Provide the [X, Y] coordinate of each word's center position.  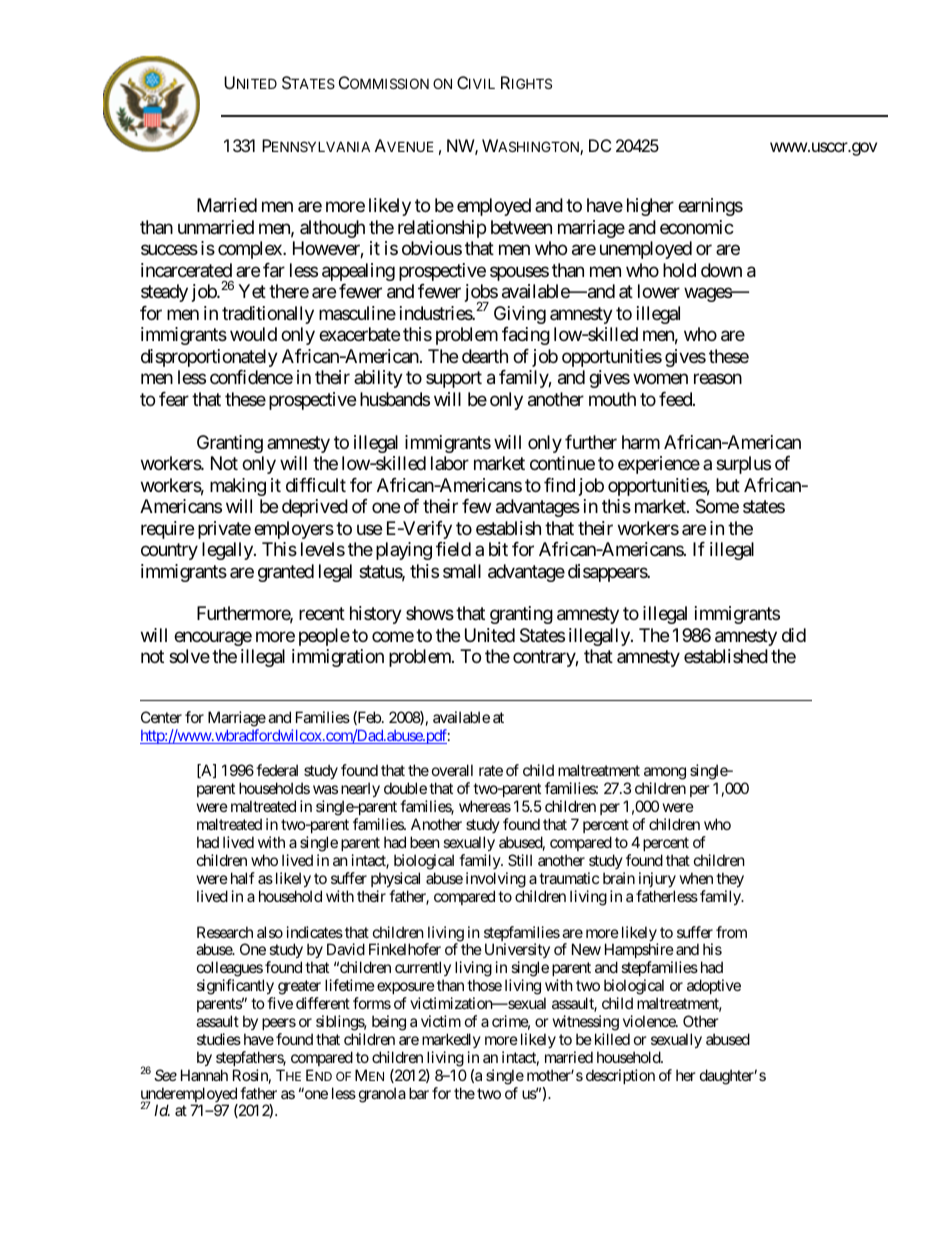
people [324, 637]
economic [697, 227]
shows [430, 613]
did [794, 635]
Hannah [204, 1075]
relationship [442, 229]
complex [251, 250]
